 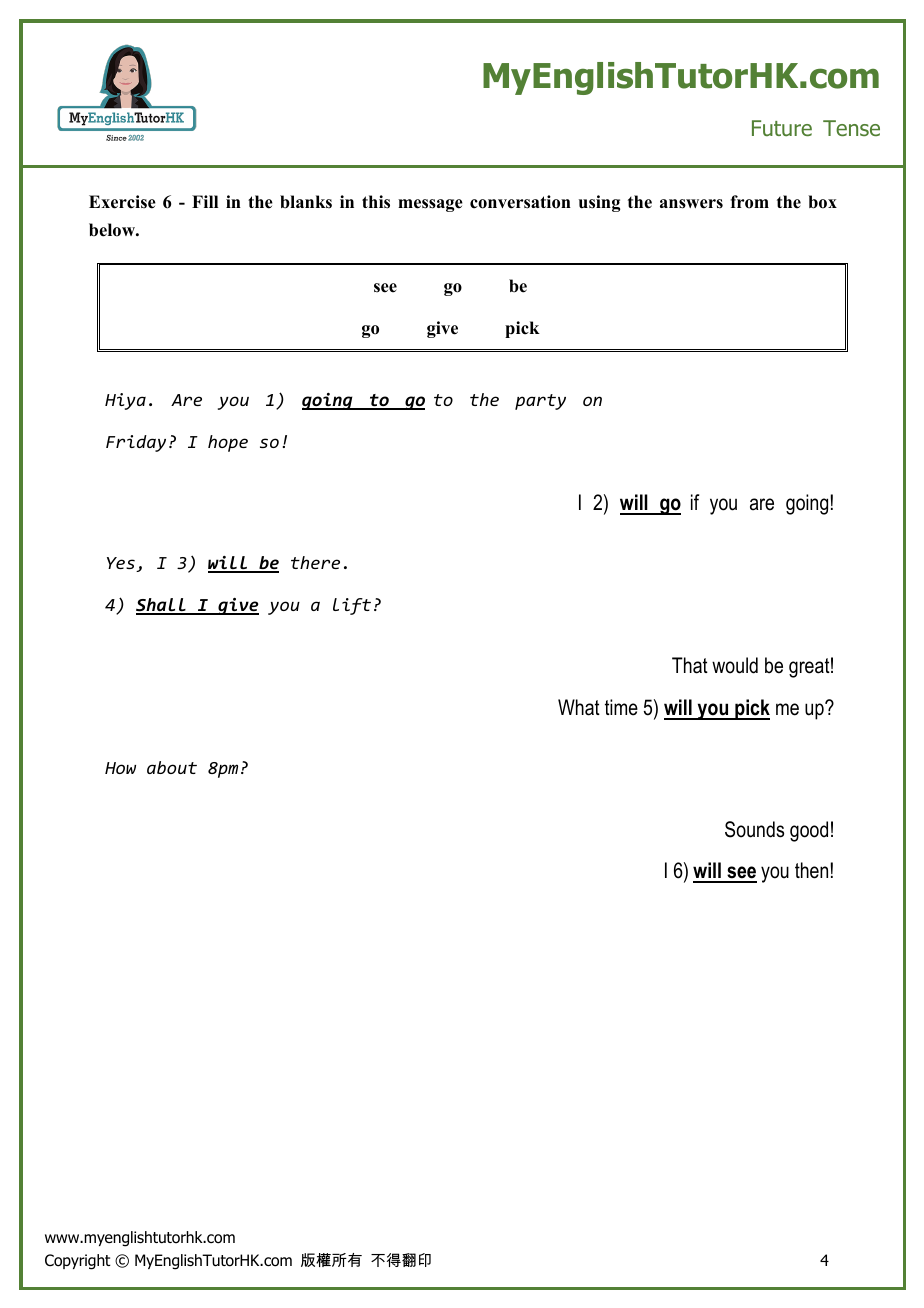 I want to click on Yes, so click(x=122, y=564).
